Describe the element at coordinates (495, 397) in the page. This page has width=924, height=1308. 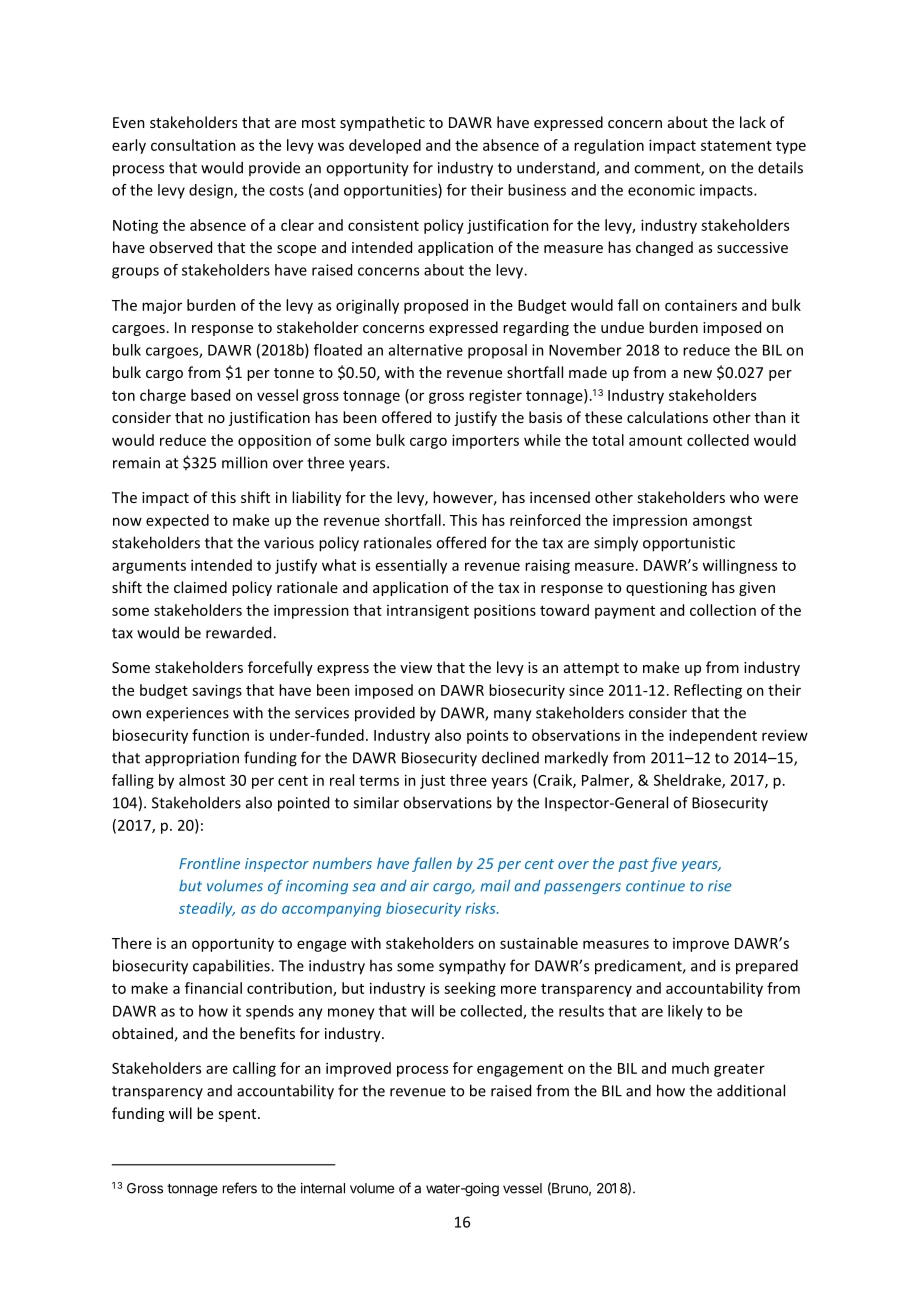
I see `register` at that location.
